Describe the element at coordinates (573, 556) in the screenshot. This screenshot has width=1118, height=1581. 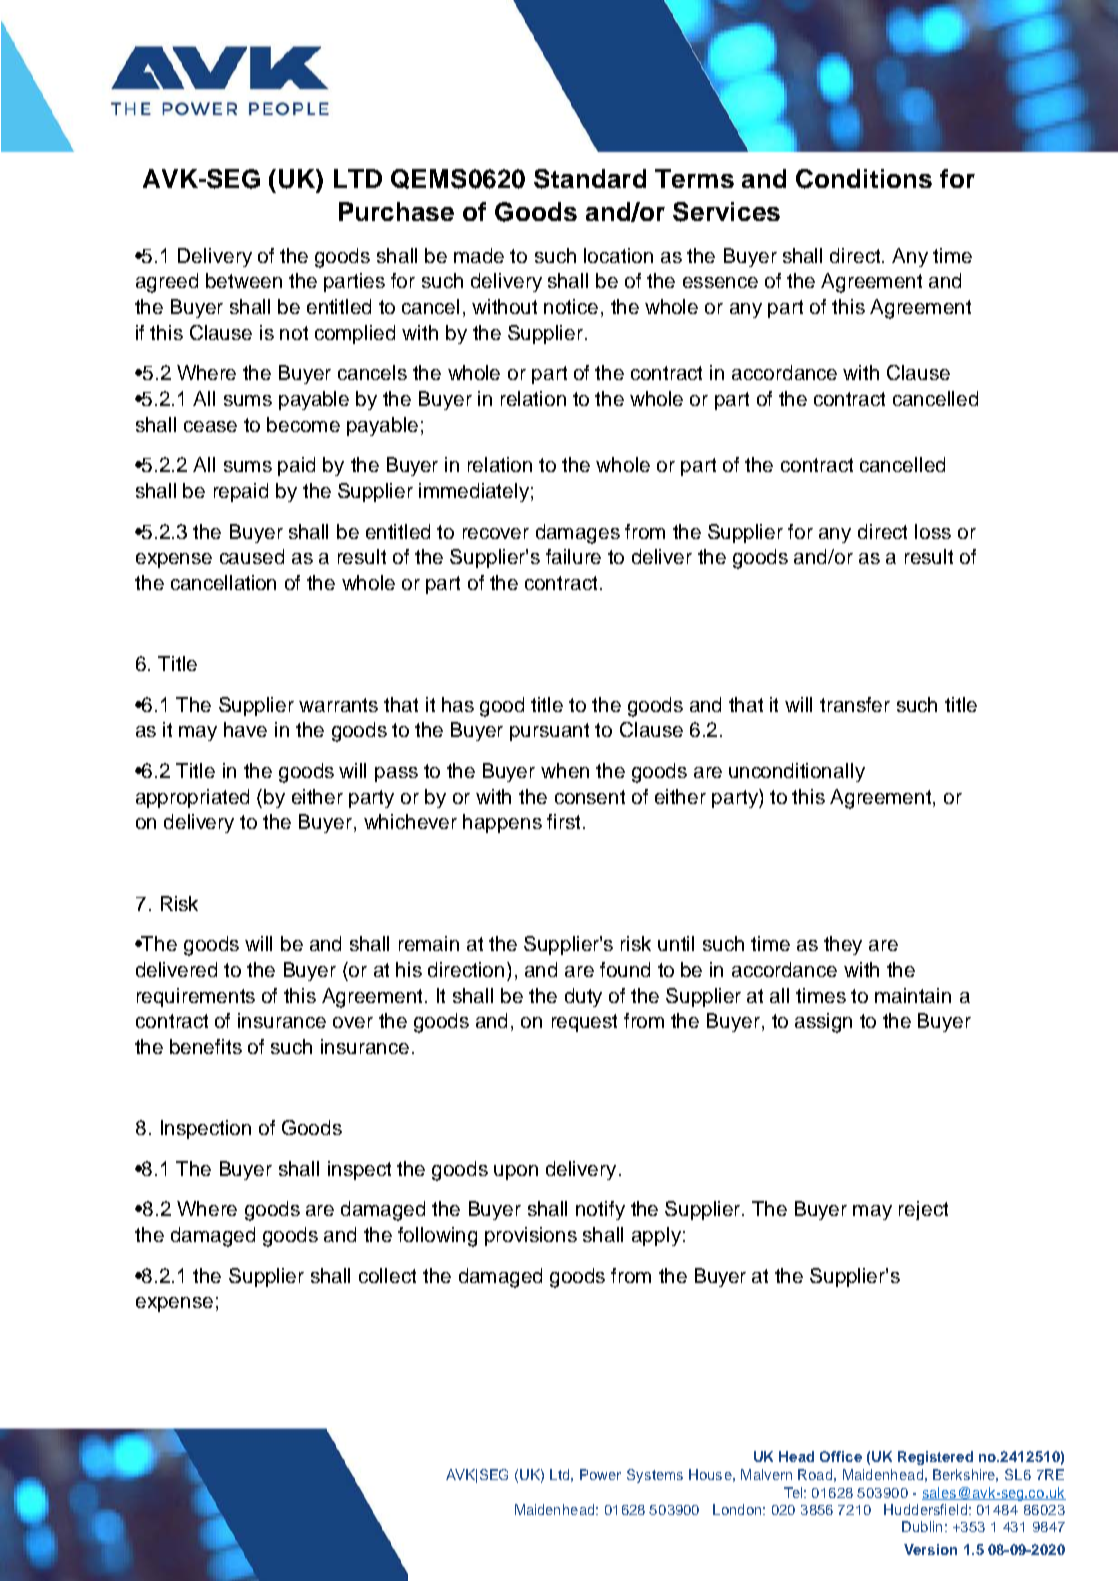
I see `failure` at that location.
